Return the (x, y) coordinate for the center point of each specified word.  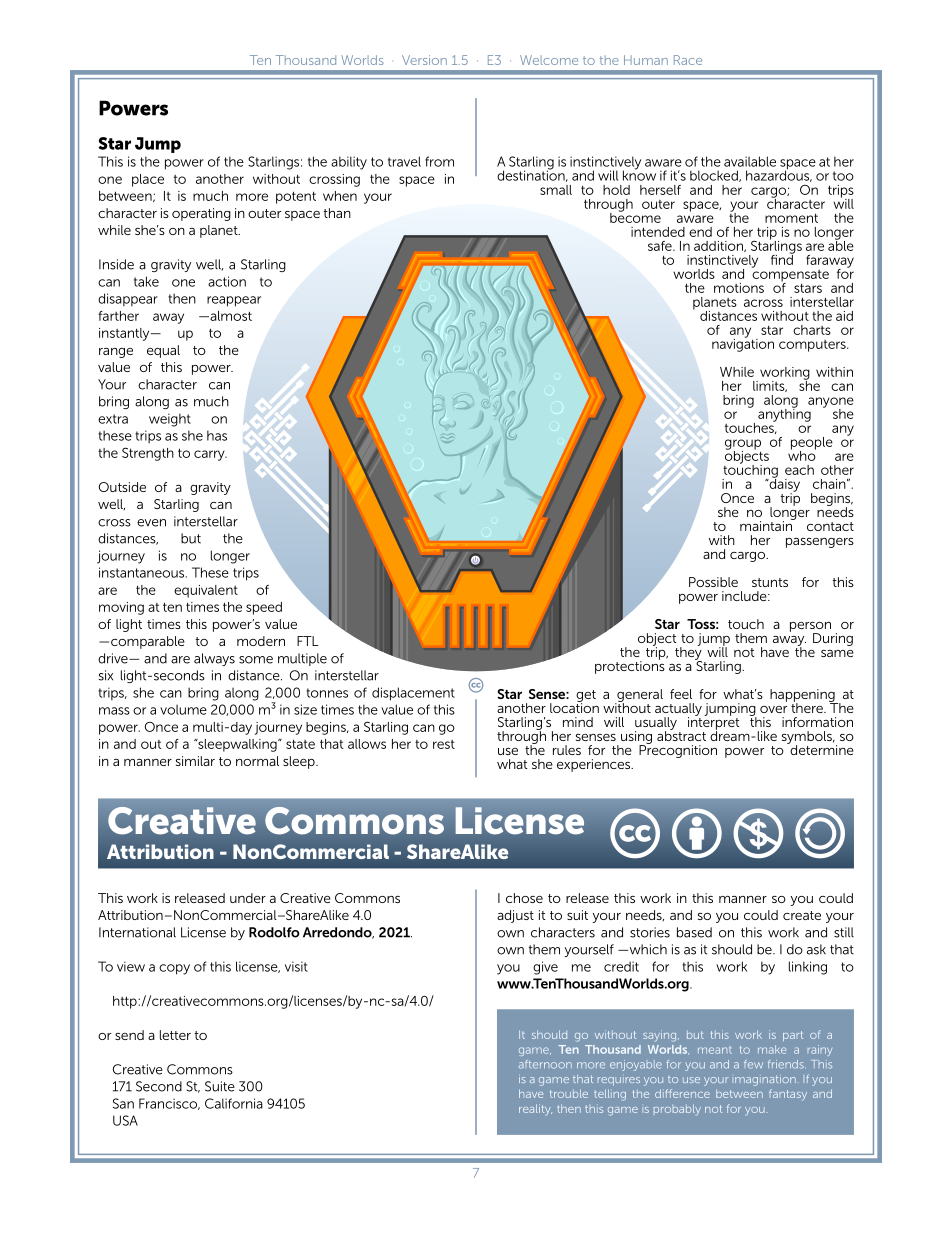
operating (201, 214)
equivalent (206, 591)
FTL (307, 641)
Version (424, 60)
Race (688, 60)
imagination (765, 1080)
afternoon (545, 1064)
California (234, 1103)
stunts (770, 582)
